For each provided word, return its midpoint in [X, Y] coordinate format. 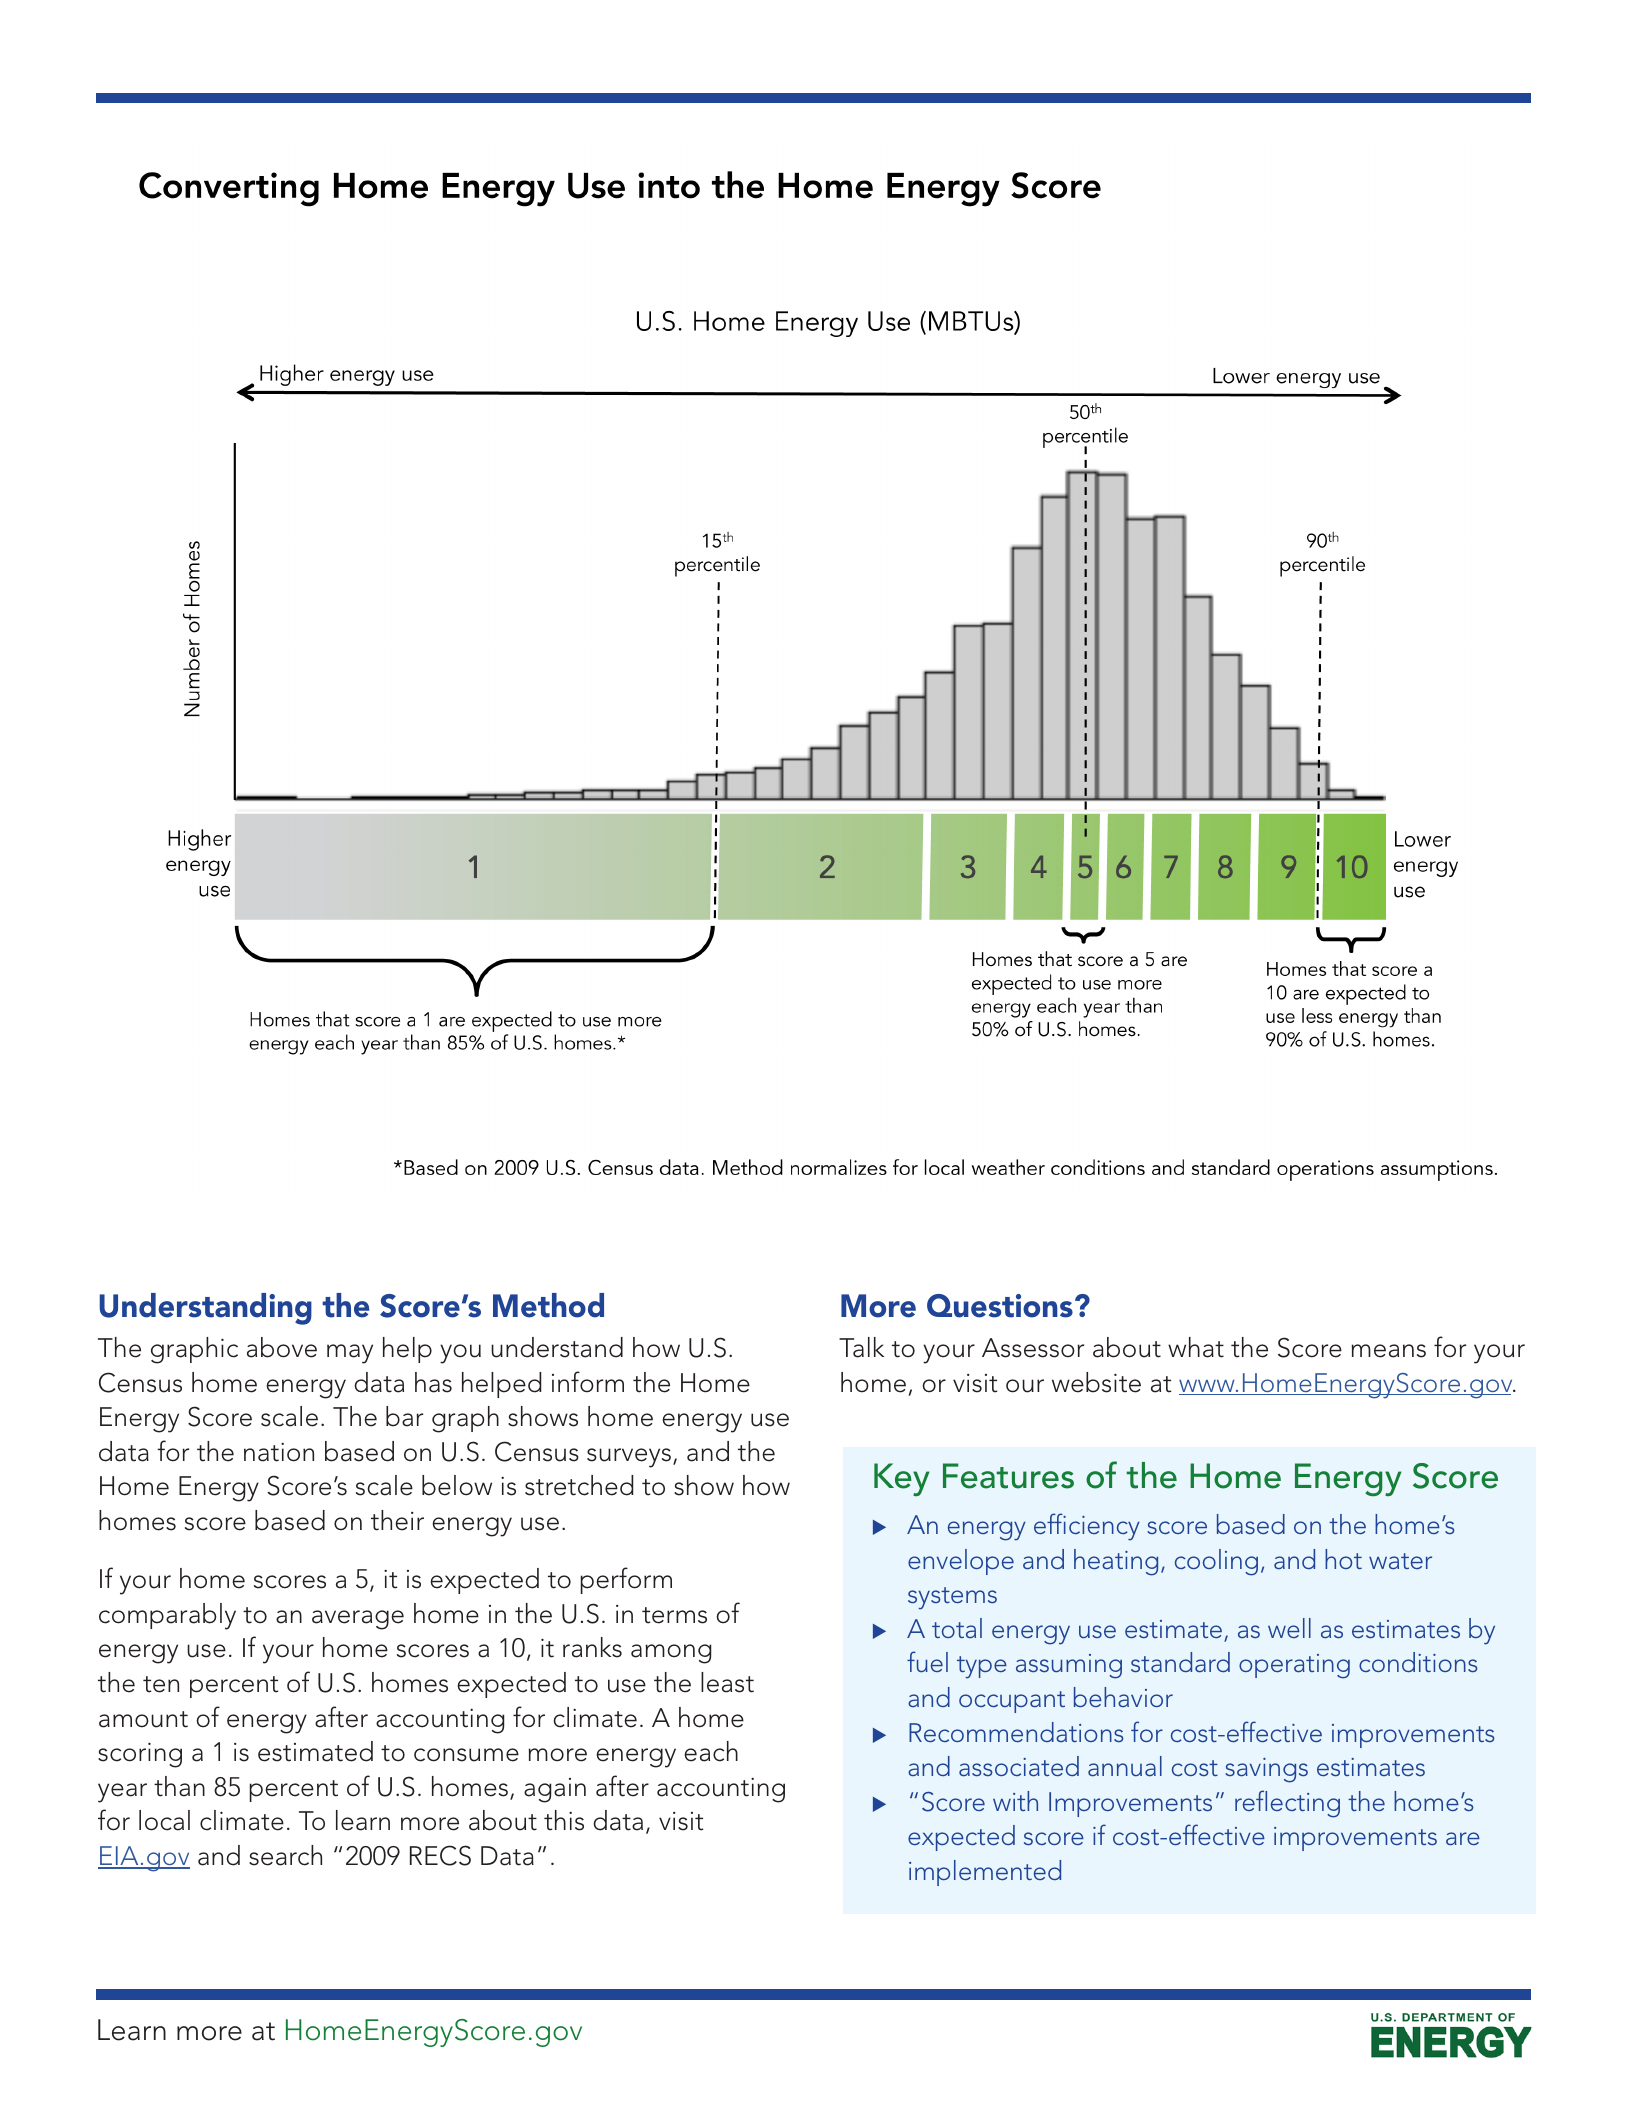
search [285, 1855]
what [1196, 1347]
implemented [985, 1873]
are [1463, 1838]
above [282, 1347]
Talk [861, 1347]
